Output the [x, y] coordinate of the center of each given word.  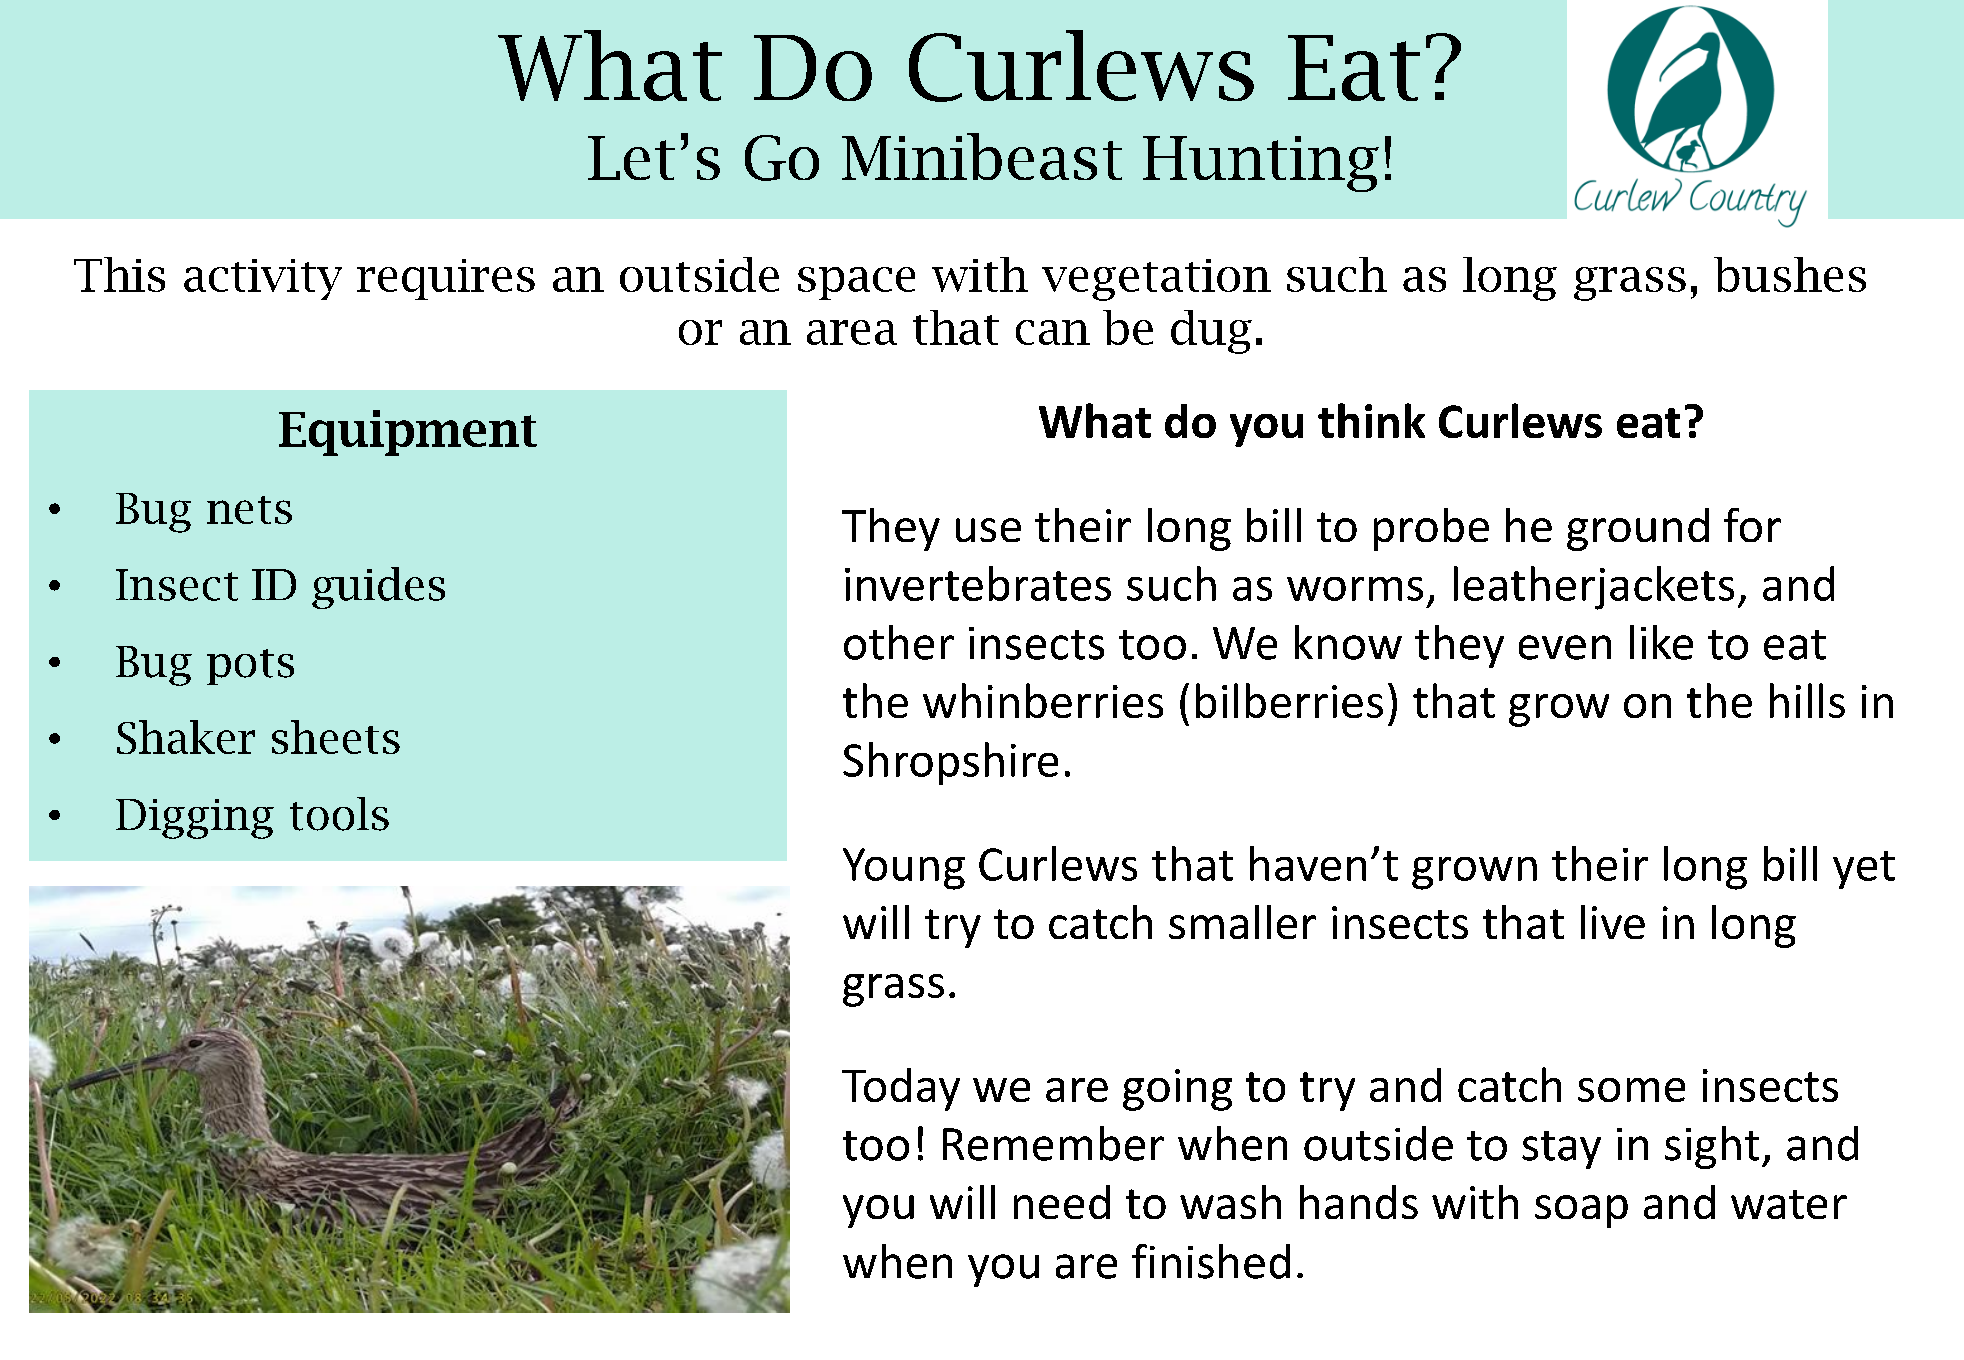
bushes [1790, 274]
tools [339, 814]
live [1613, 922]
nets [249, 510]
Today [901, 1089]
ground [1638, 529]
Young [904, 869]
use [988, 530]
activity [263, 279]
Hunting [1261, 164]
